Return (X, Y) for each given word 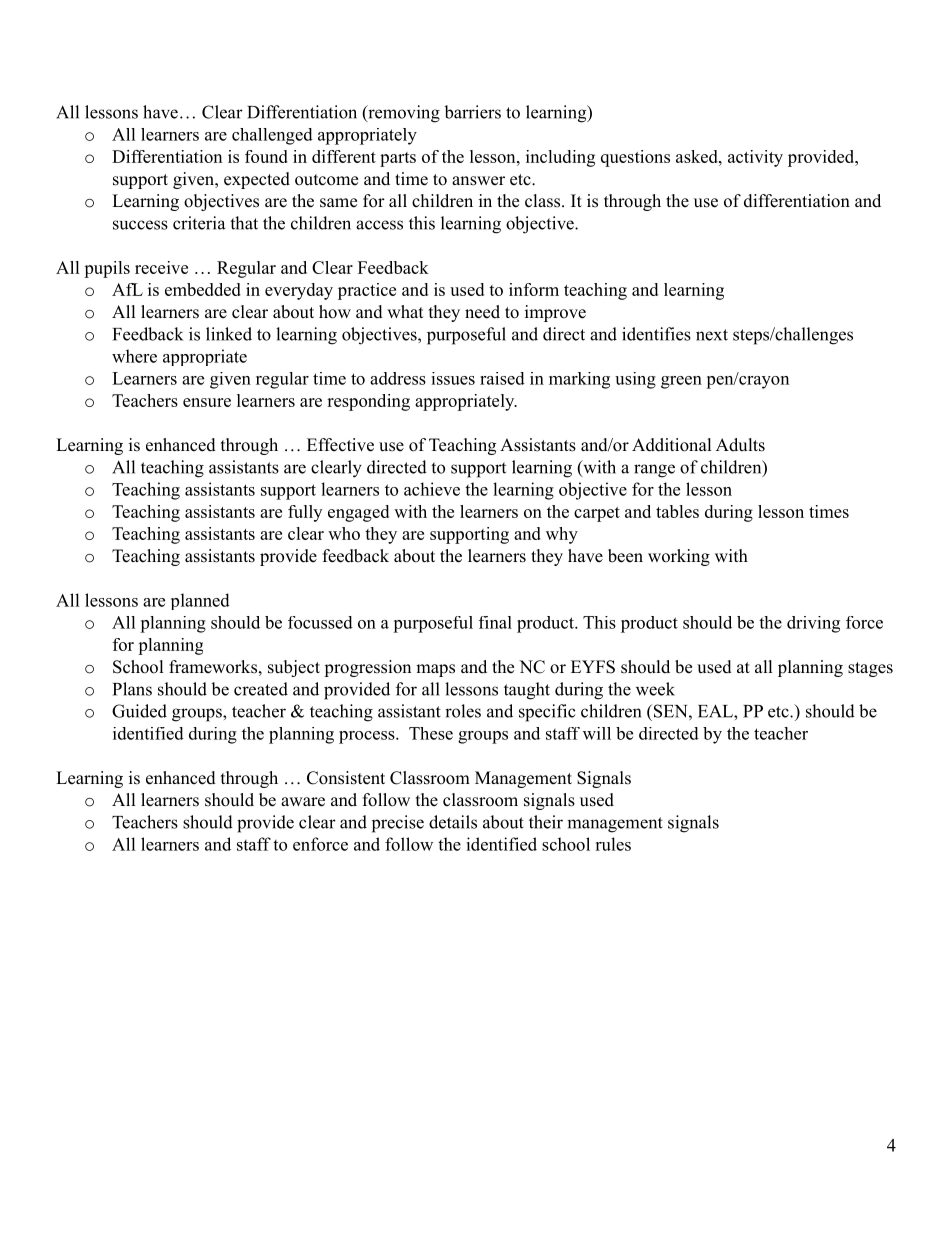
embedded (203, 289)
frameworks (213, 667)
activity (755, 158)
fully (305, 513)
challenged (272, 136)
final (495, 622)
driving (813, 624)
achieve (432, 489)
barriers (472, 112)
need (482, 312)
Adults (740, 445)
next (712, 335)
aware (303, 802)
